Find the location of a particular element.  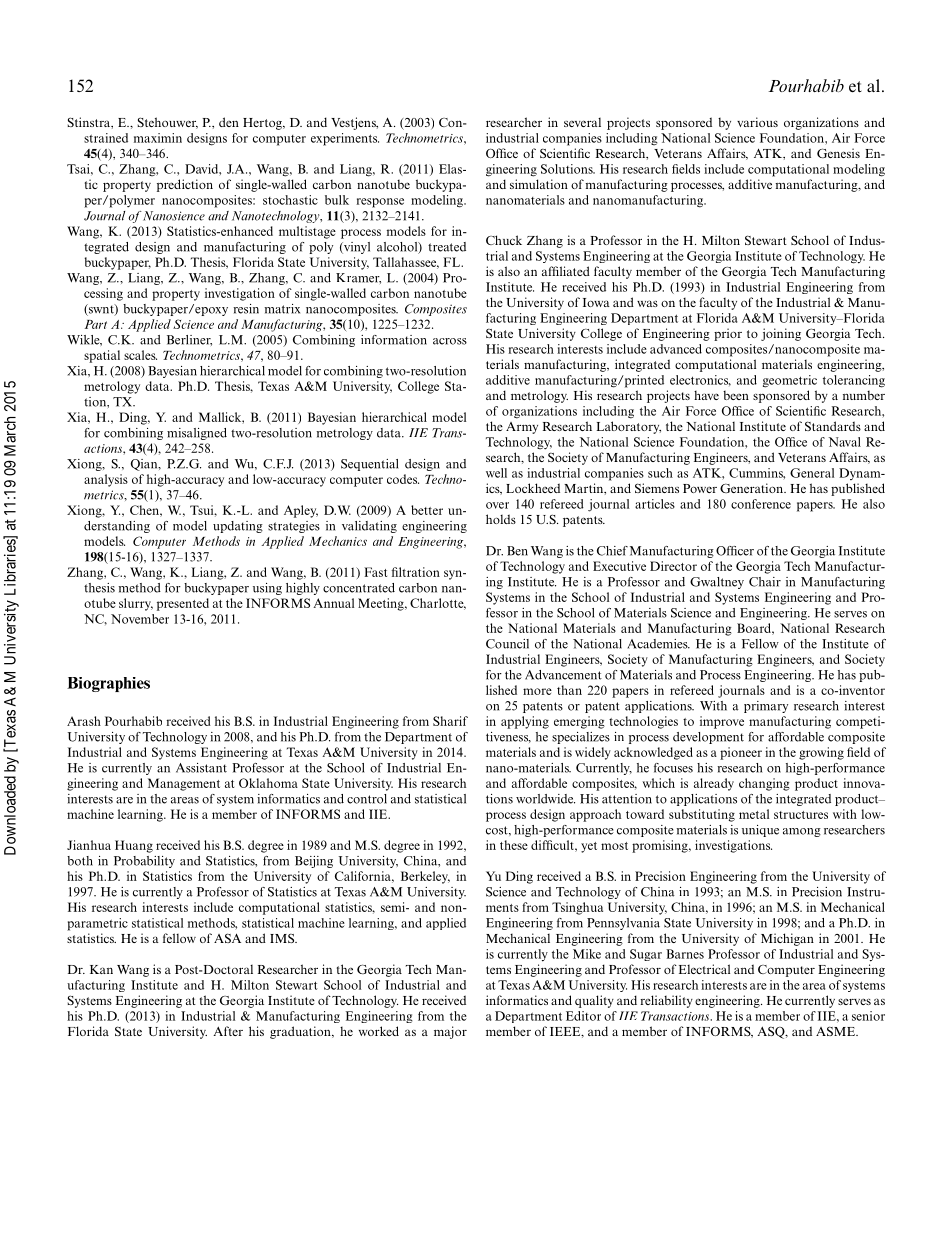

these is located at coordinates (514, 845).
